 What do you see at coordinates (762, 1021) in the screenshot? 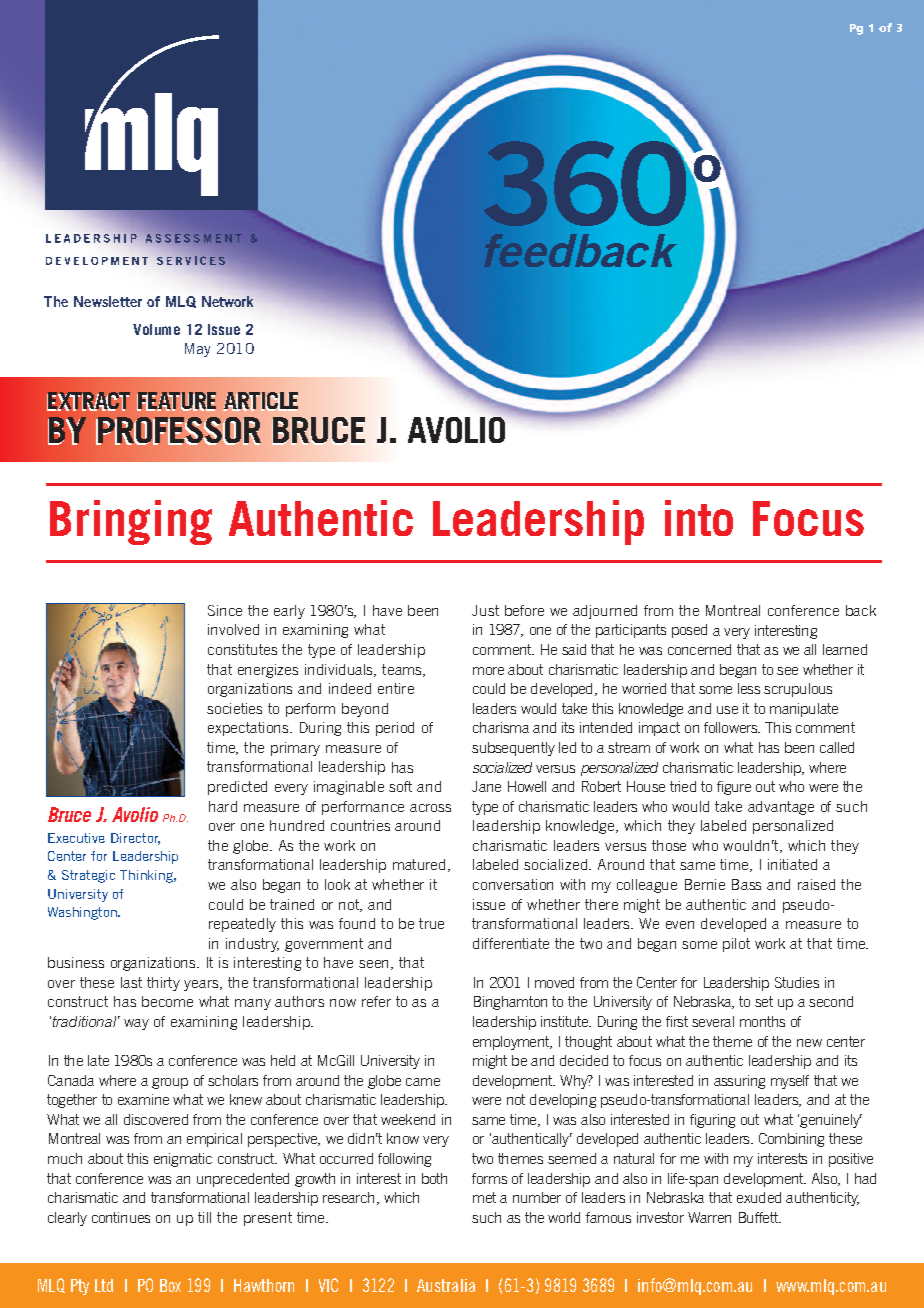
I see `months` at bounding box center [762, 1021].
